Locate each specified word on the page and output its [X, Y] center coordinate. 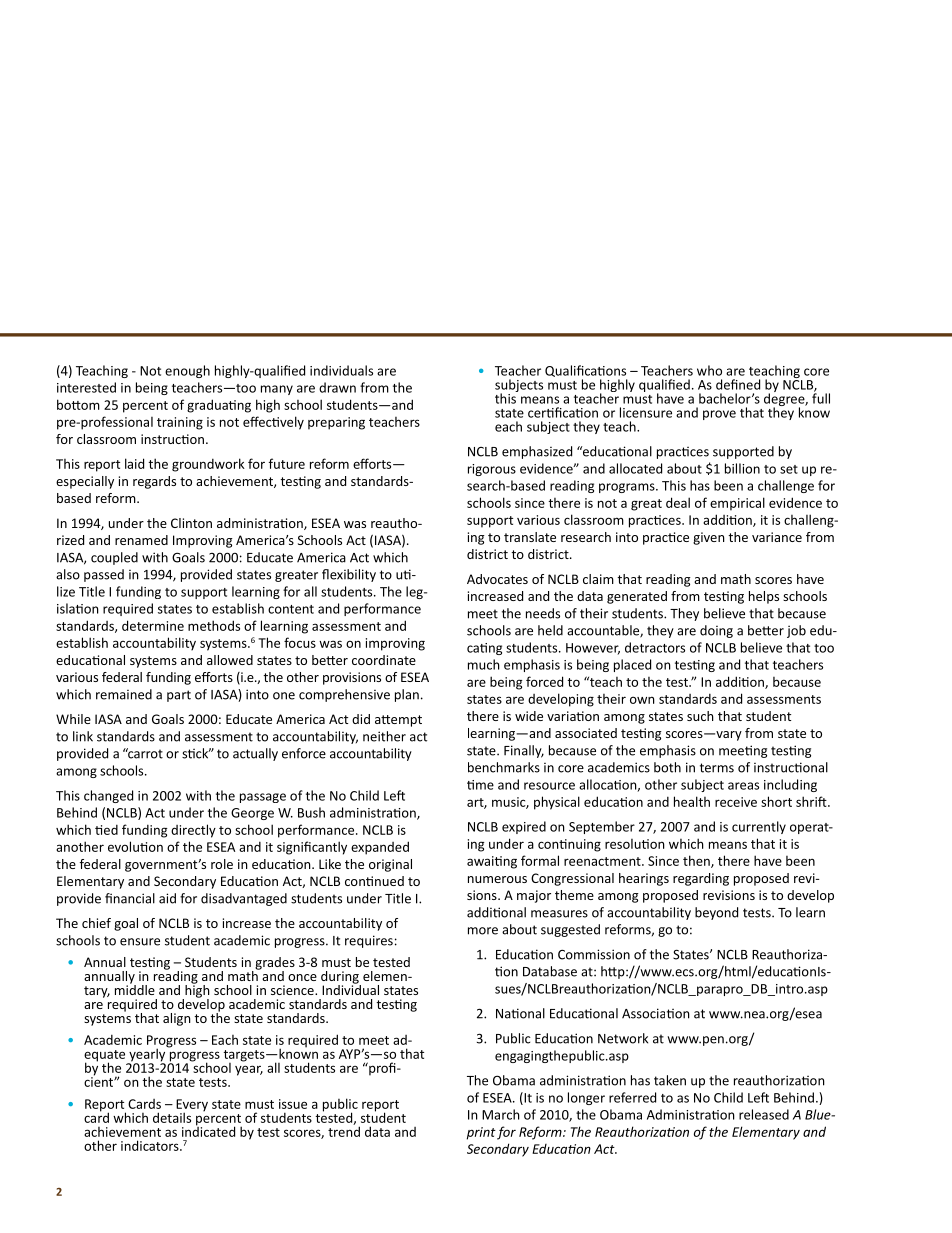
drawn [337, 387]
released [764, 1114]
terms [717, 768]
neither [384, 736]
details [172, 1117]
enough [187, 371]
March [501, 1114]
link [83, 736]
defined [738, 384]
